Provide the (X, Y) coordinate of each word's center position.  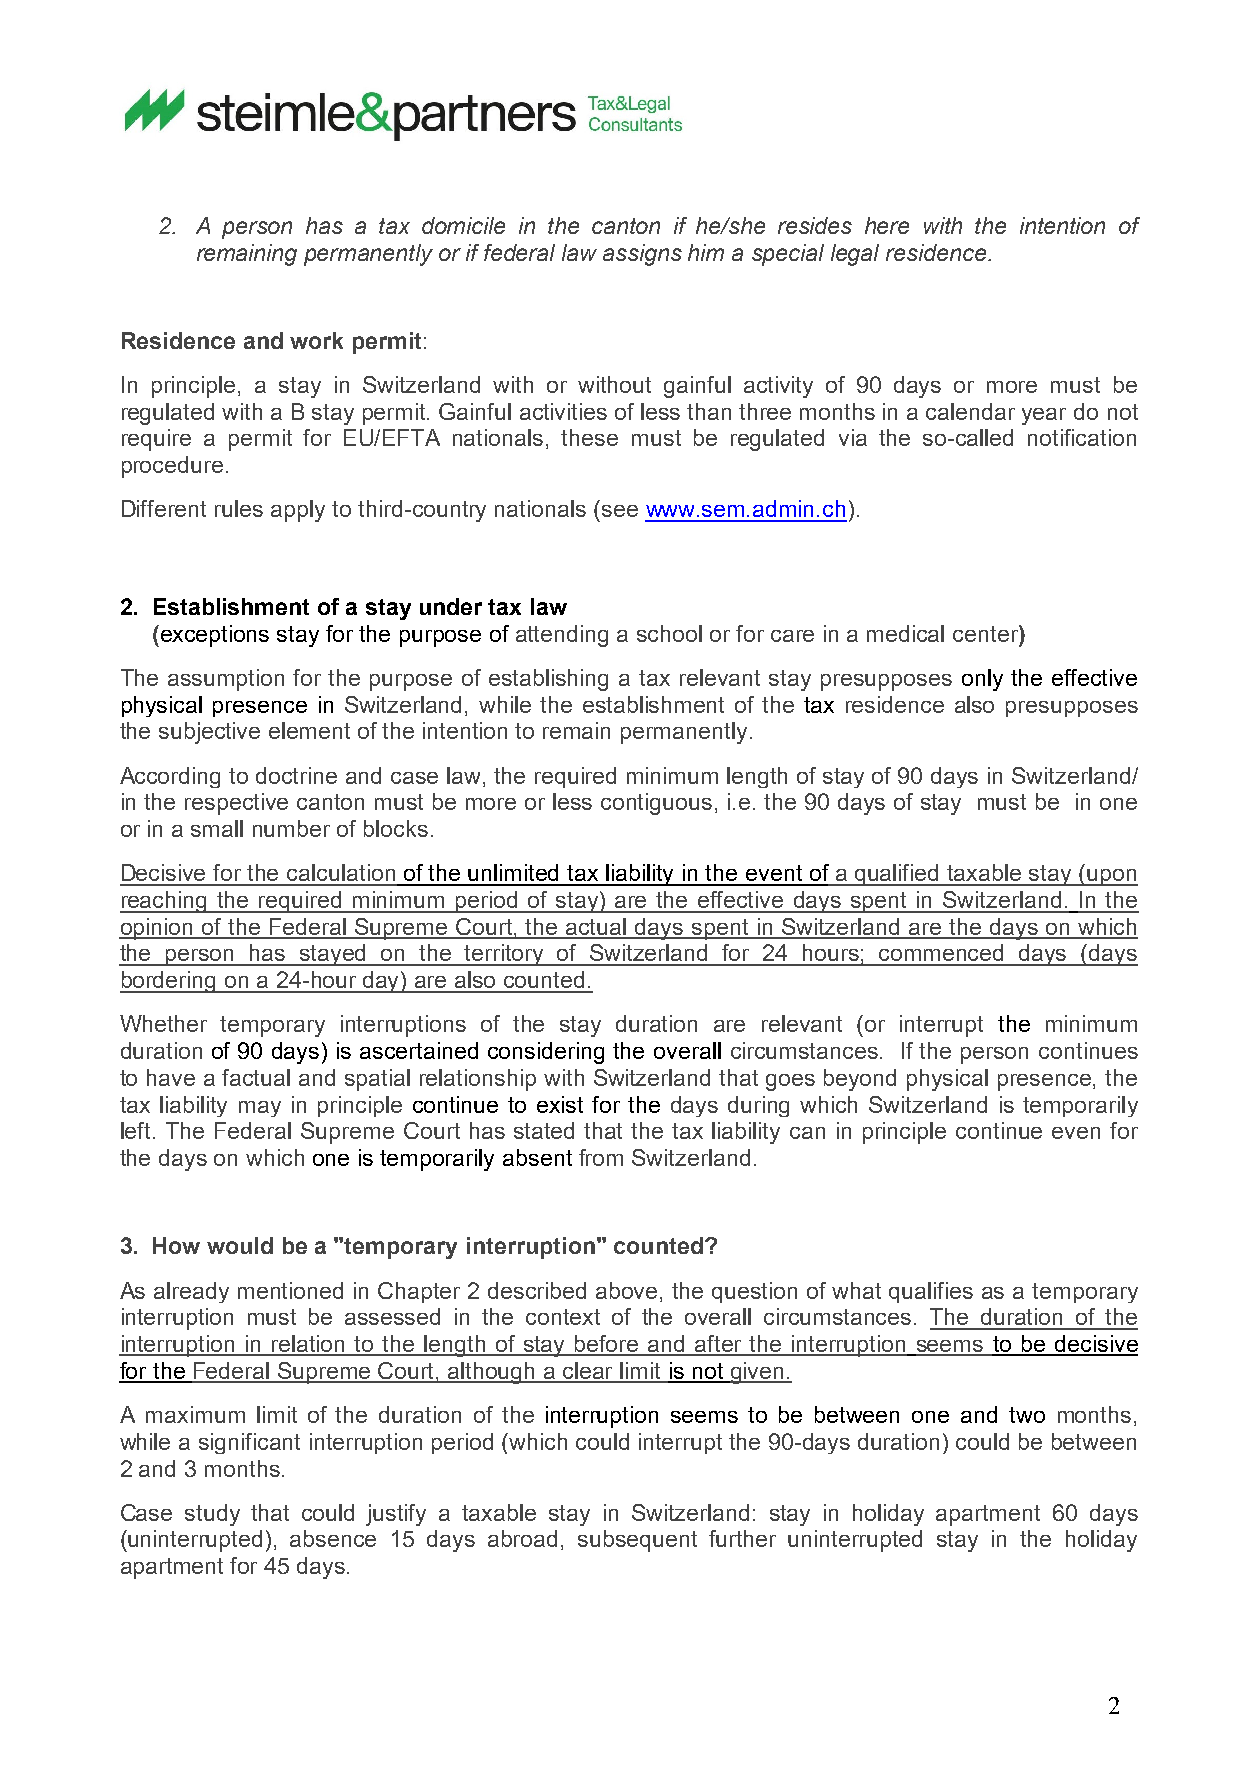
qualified (897, 875)
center (986, 633)
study (212, 1515)
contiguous (656, 804)
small (217, 828)
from (601, 1157)
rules (239, 508)
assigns (642, 255)
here (887, 225)
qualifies (931, 1292)
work (316, 340)
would (240, 1245)
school (669, 633)
